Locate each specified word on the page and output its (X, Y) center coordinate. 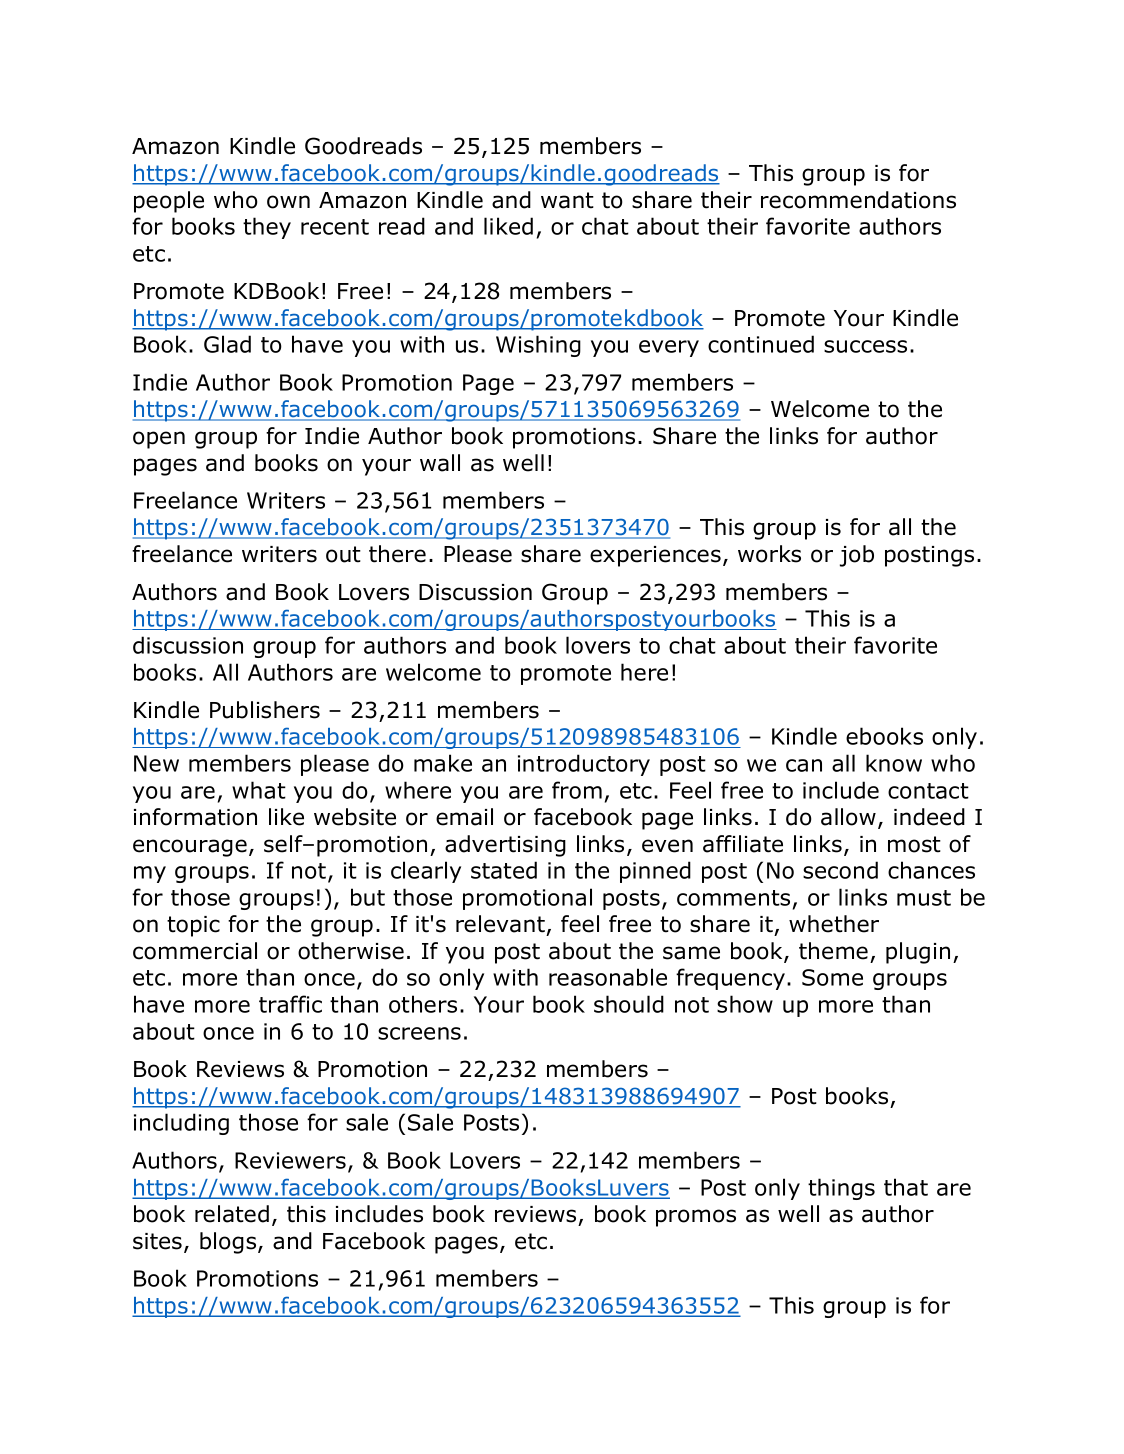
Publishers (265, 710)
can (804, 765)
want (567, 200)
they (267, 228)
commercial (195, 951)
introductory (584, 765)
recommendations (858, 200)
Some (832, 977)
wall (440, 463)
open (159, 440)
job (857, 556)
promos (696, 1218)
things (841, 1189)
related (232, 1214)
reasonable (608, 977)
